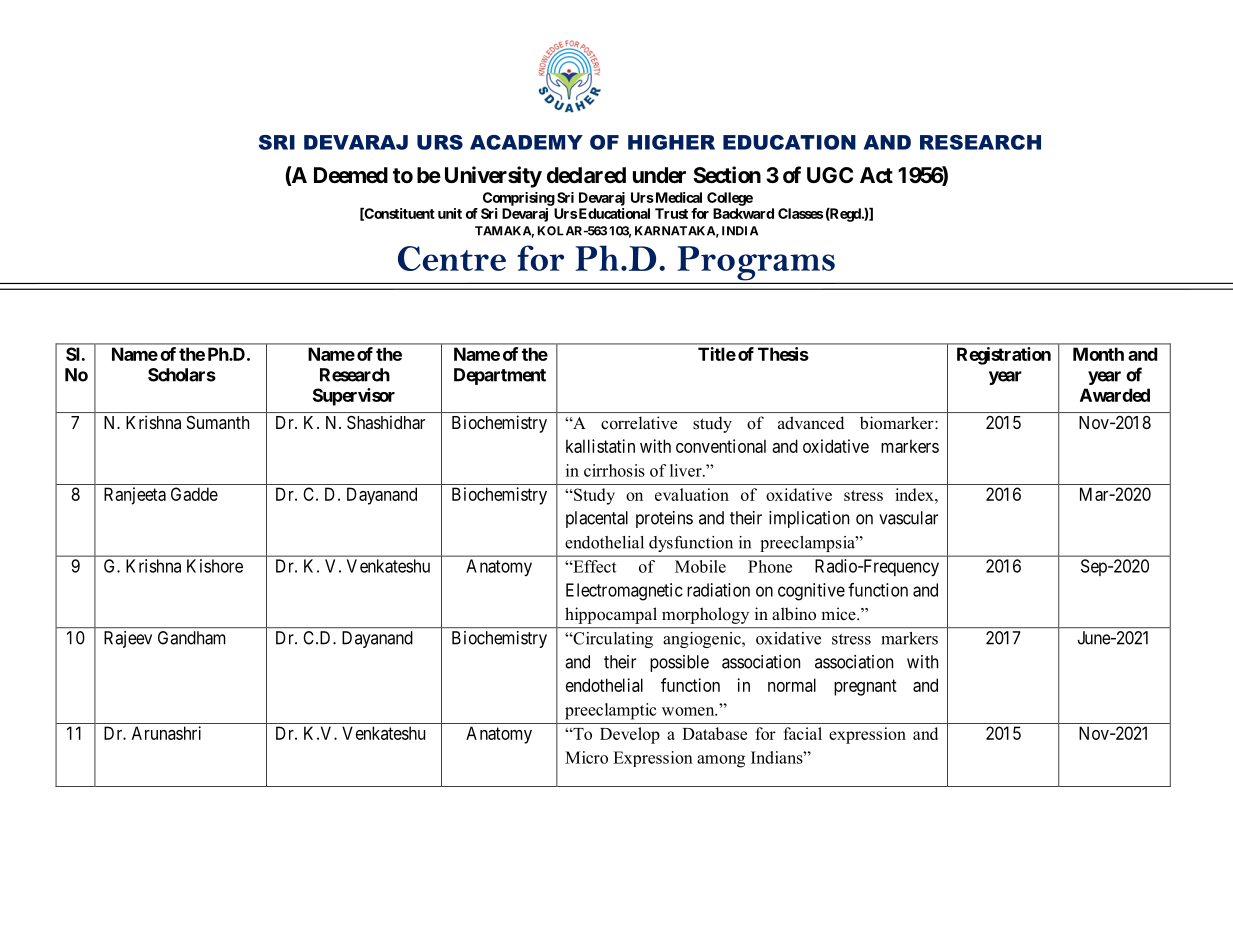 The image size is (1233, 952). What do you see at coordinates (727, 175) in the page?
I see `Section` at bounding box center [727, 175].
